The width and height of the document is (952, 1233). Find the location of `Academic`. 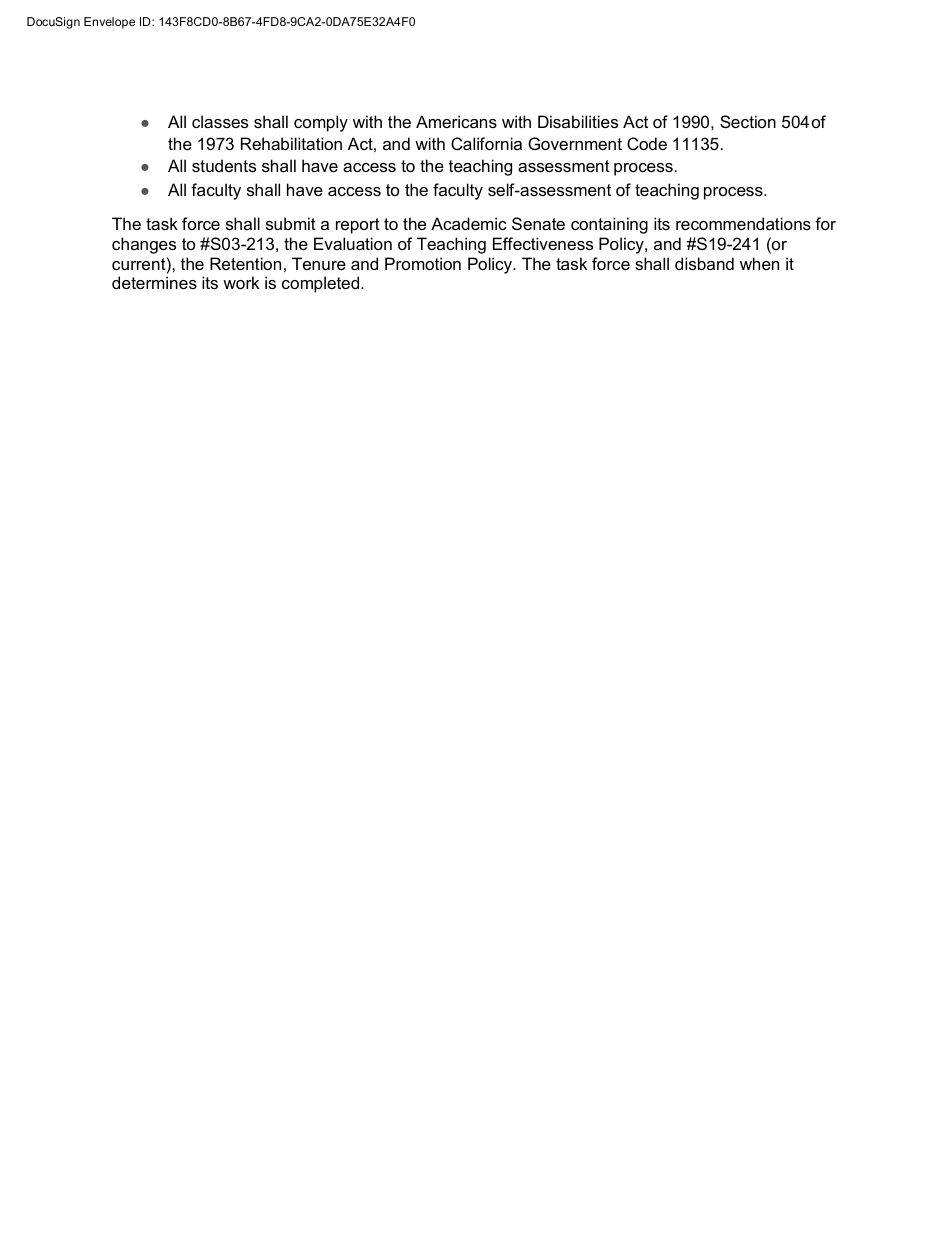

Academic is located at coordinates (469, 223).
